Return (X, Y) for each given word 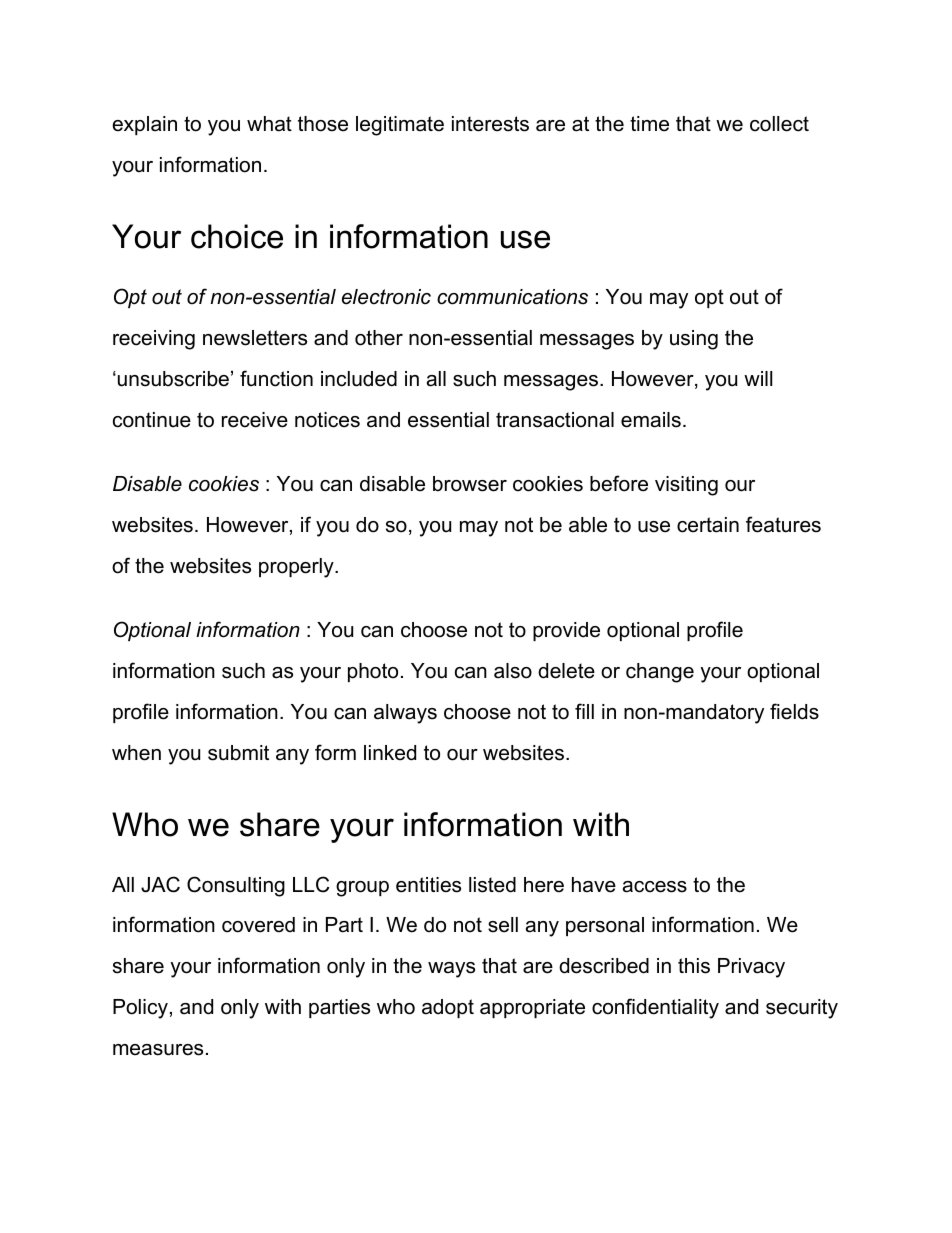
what (269, 124)
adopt (448, 1008)
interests (490, 124)
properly (297, 568)
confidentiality (655, 1008)
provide (566, 631)
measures (158, 1050)
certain (708, 525)
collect (779, 124)
